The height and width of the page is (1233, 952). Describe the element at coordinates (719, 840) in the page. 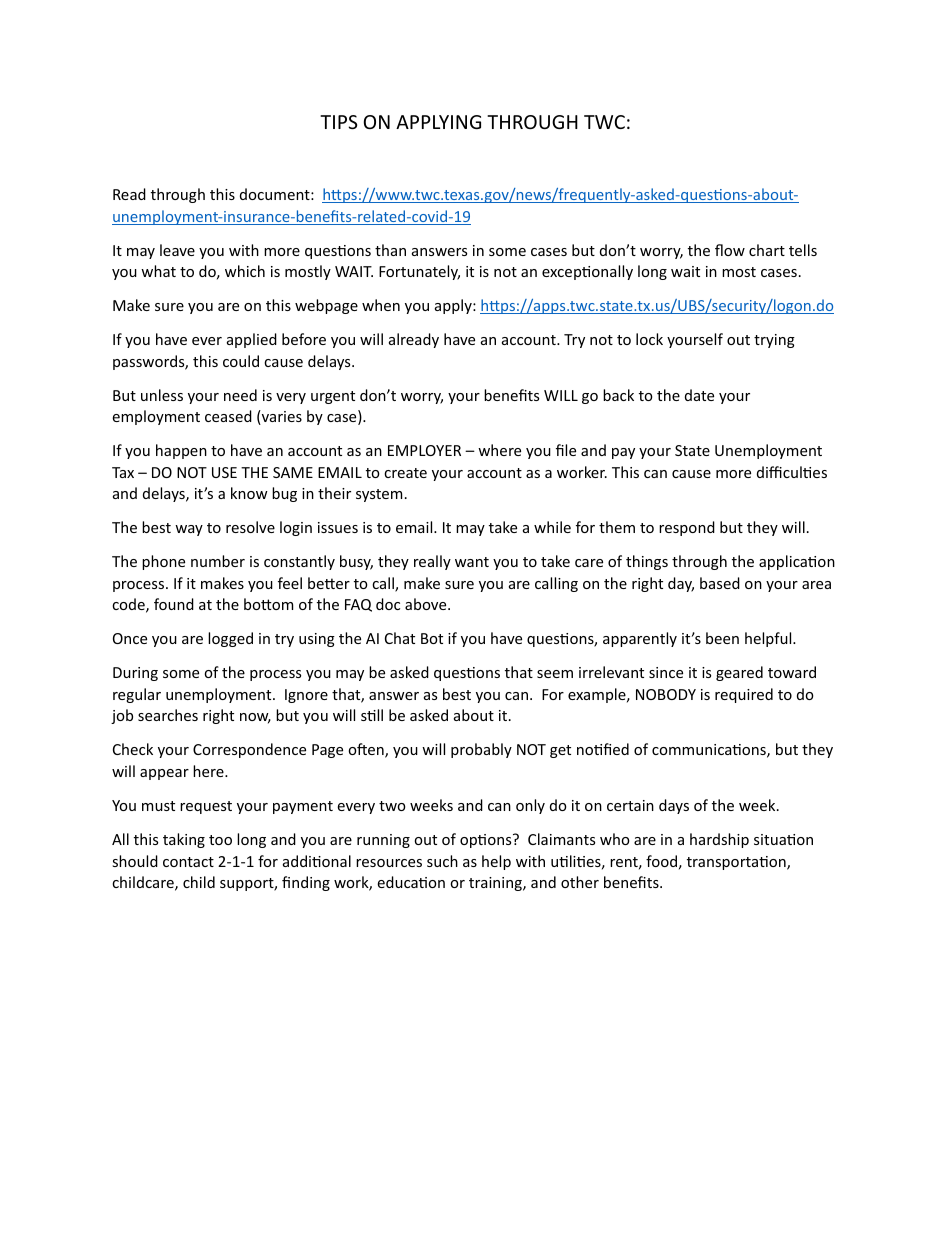

I see `hardship` at that location.
